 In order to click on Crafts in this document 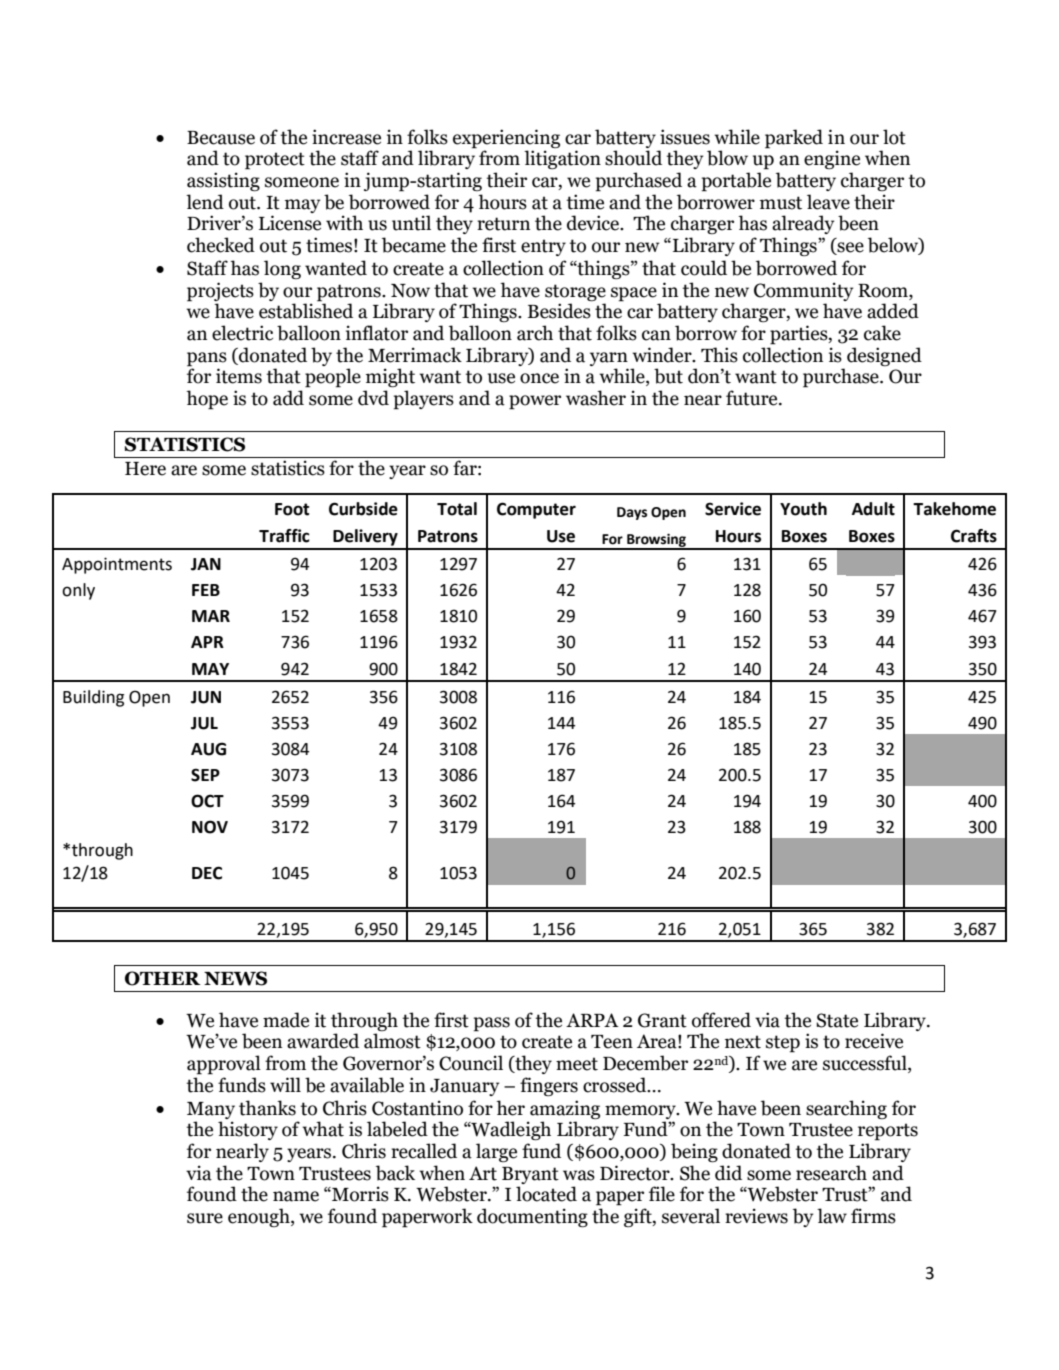, I will do `click(974, 536)`.
